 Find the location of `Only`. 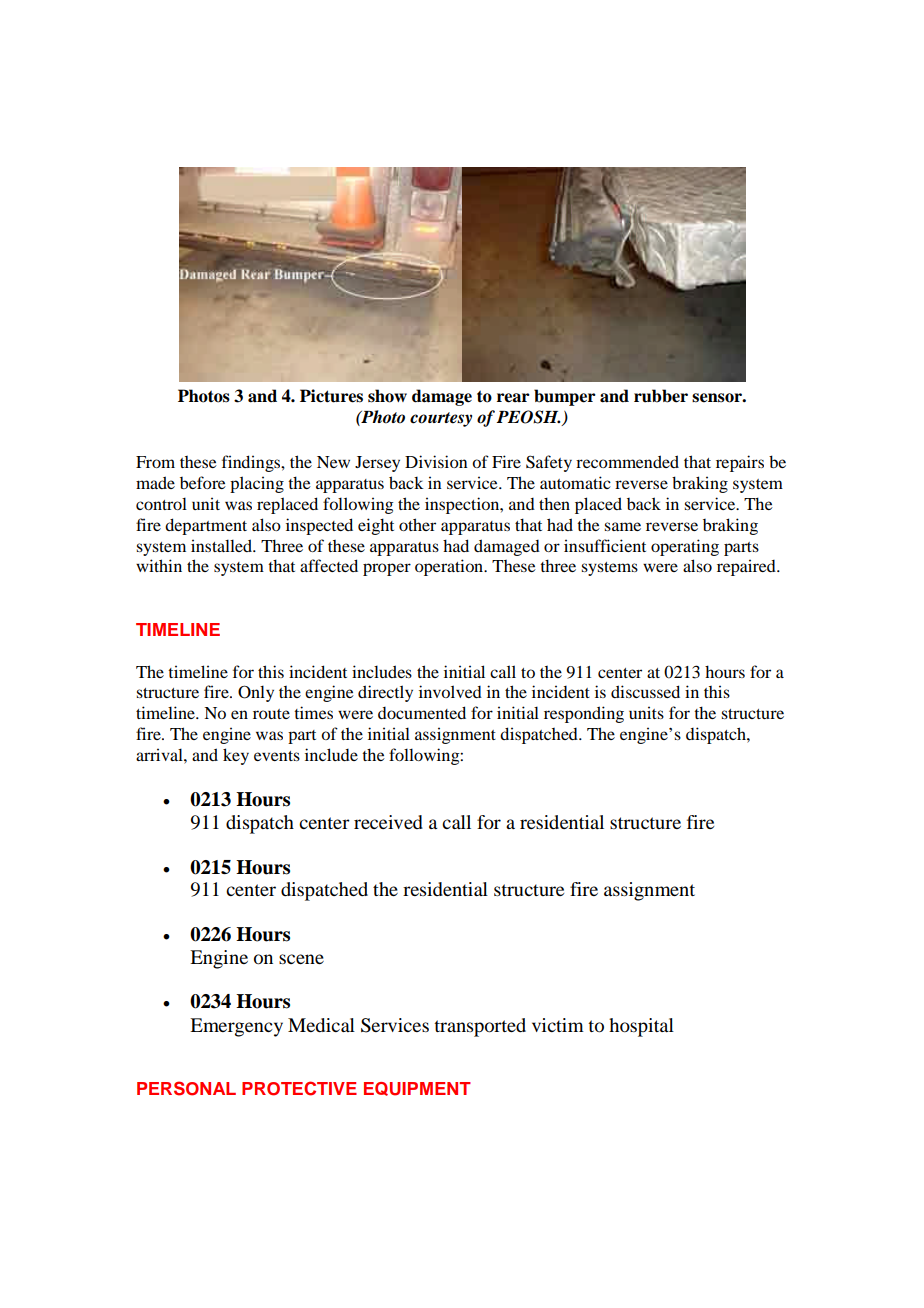

Only is located at coordinates (256, 693).
